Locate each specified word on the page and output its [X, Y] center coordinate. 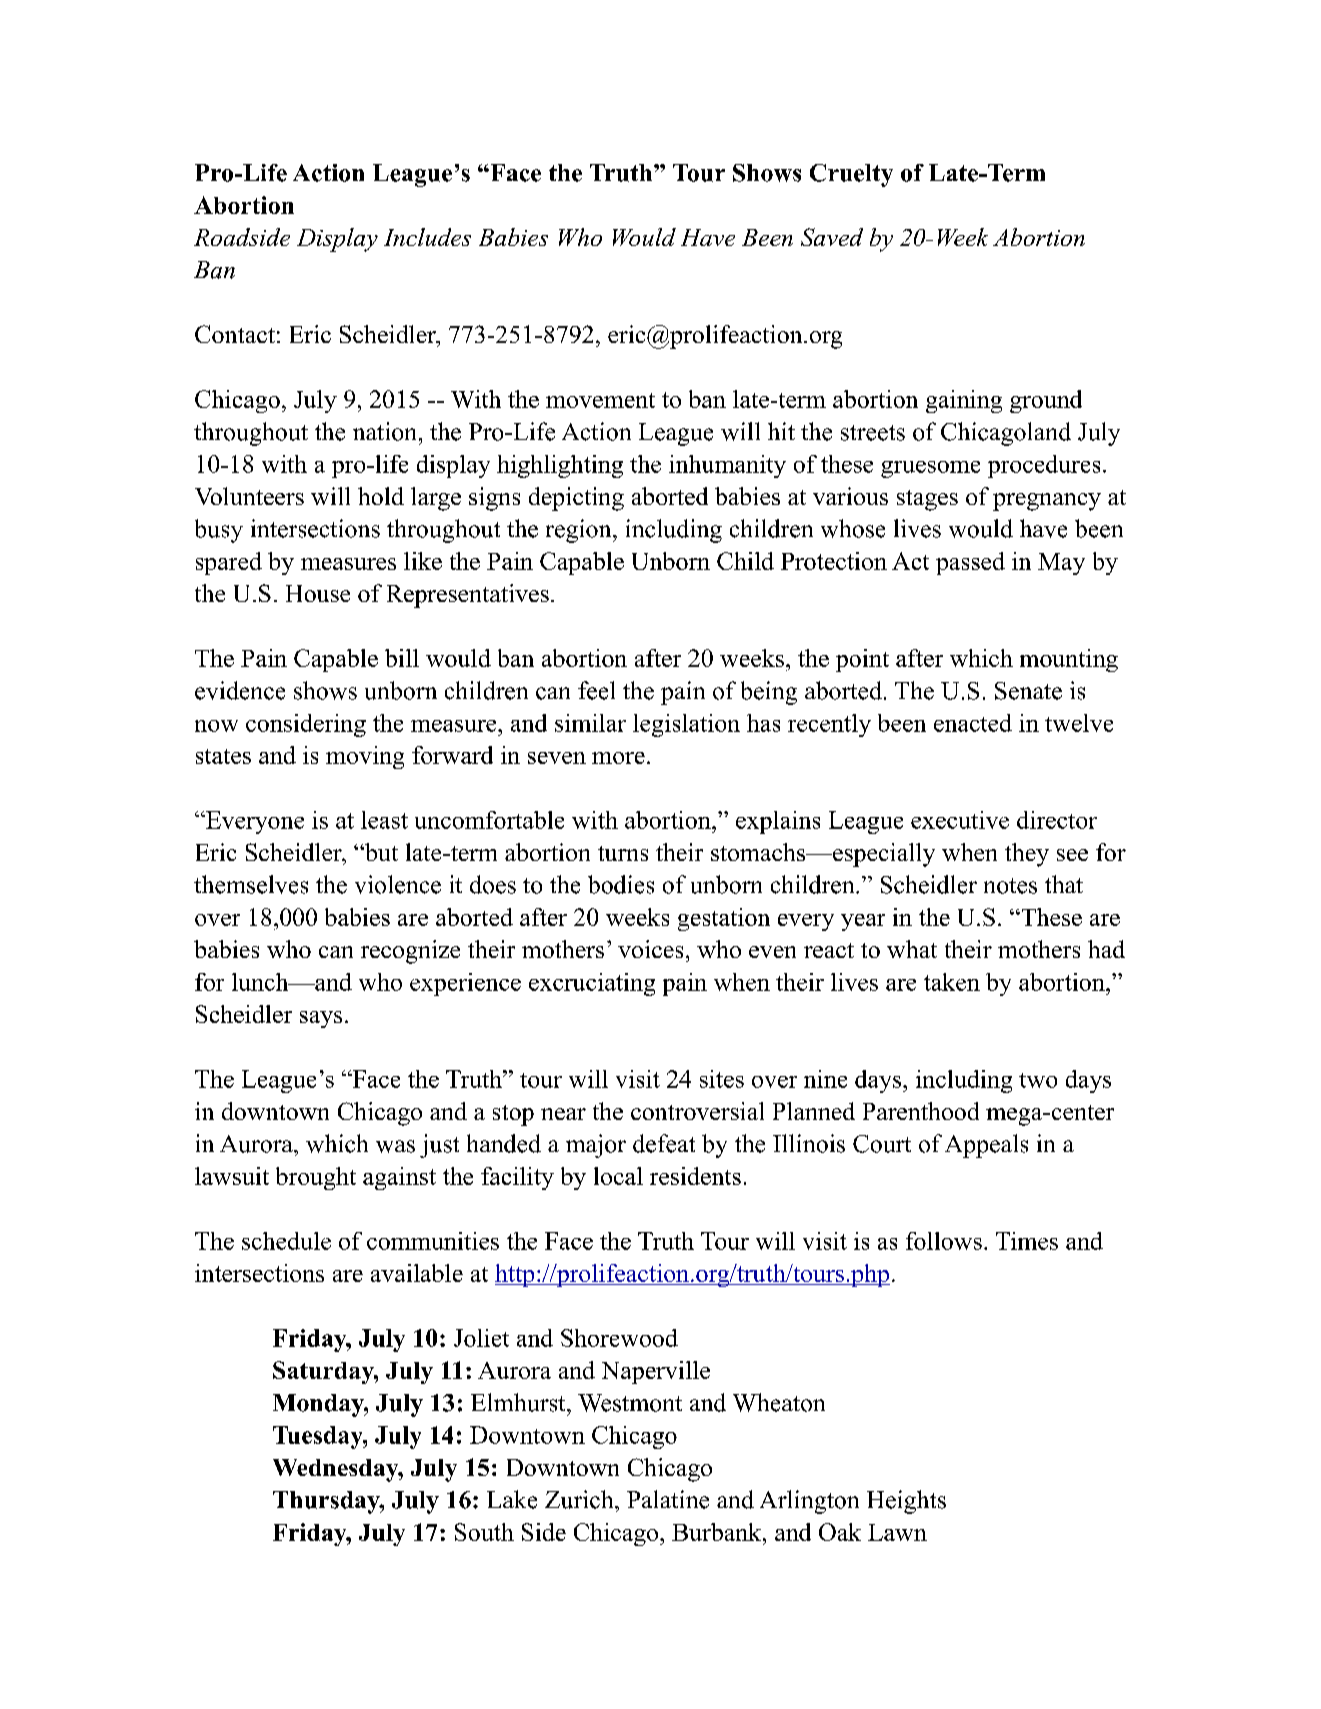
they [1027, 855]
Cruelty [851, 175]
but [380, 852]
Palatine [668, 1499]
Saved [832, 237]
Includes [427, 237]
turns [623, 853]
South [484, 1532]
